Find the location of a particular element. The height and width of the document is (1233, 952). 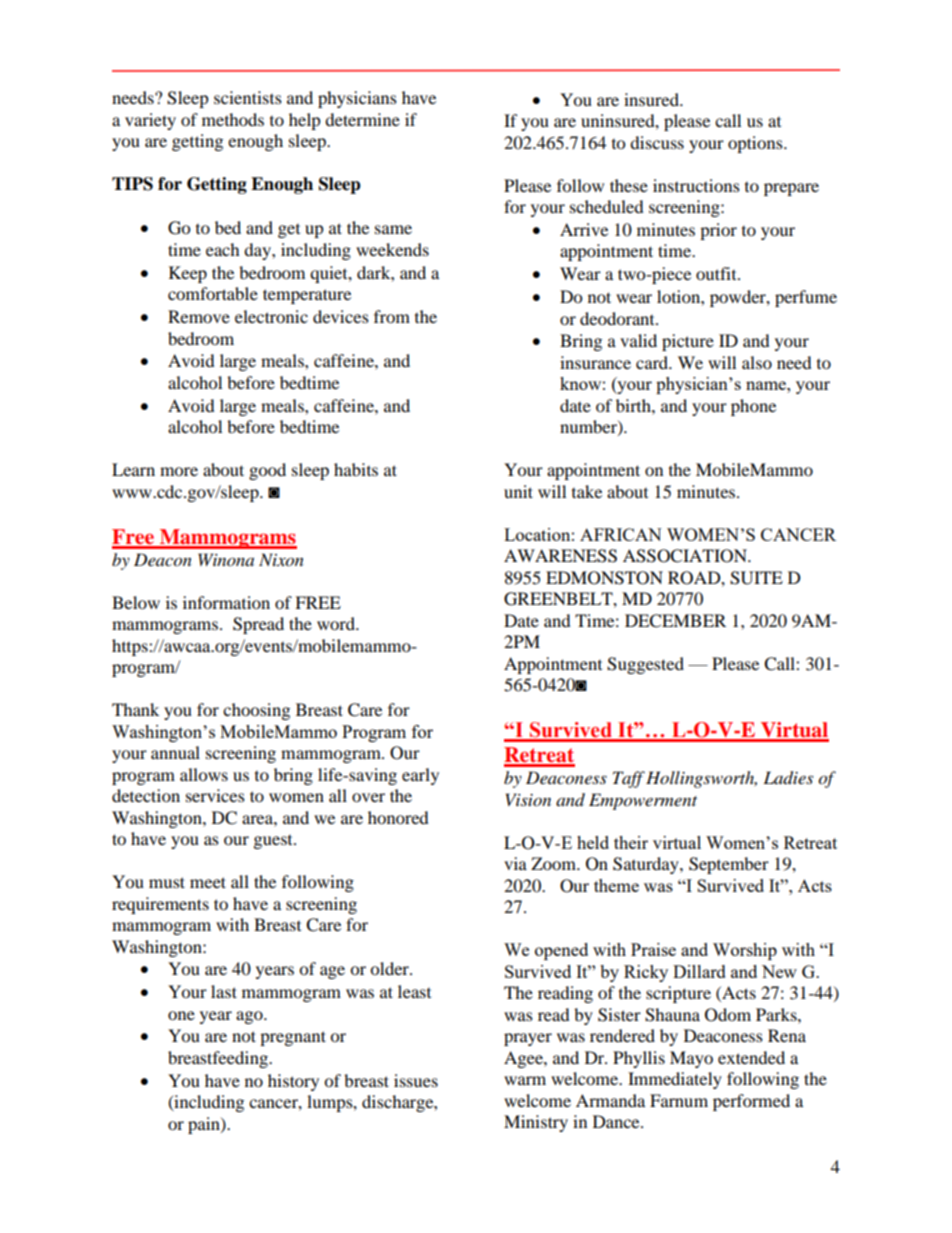

options is located at coordinates (756, 144).
